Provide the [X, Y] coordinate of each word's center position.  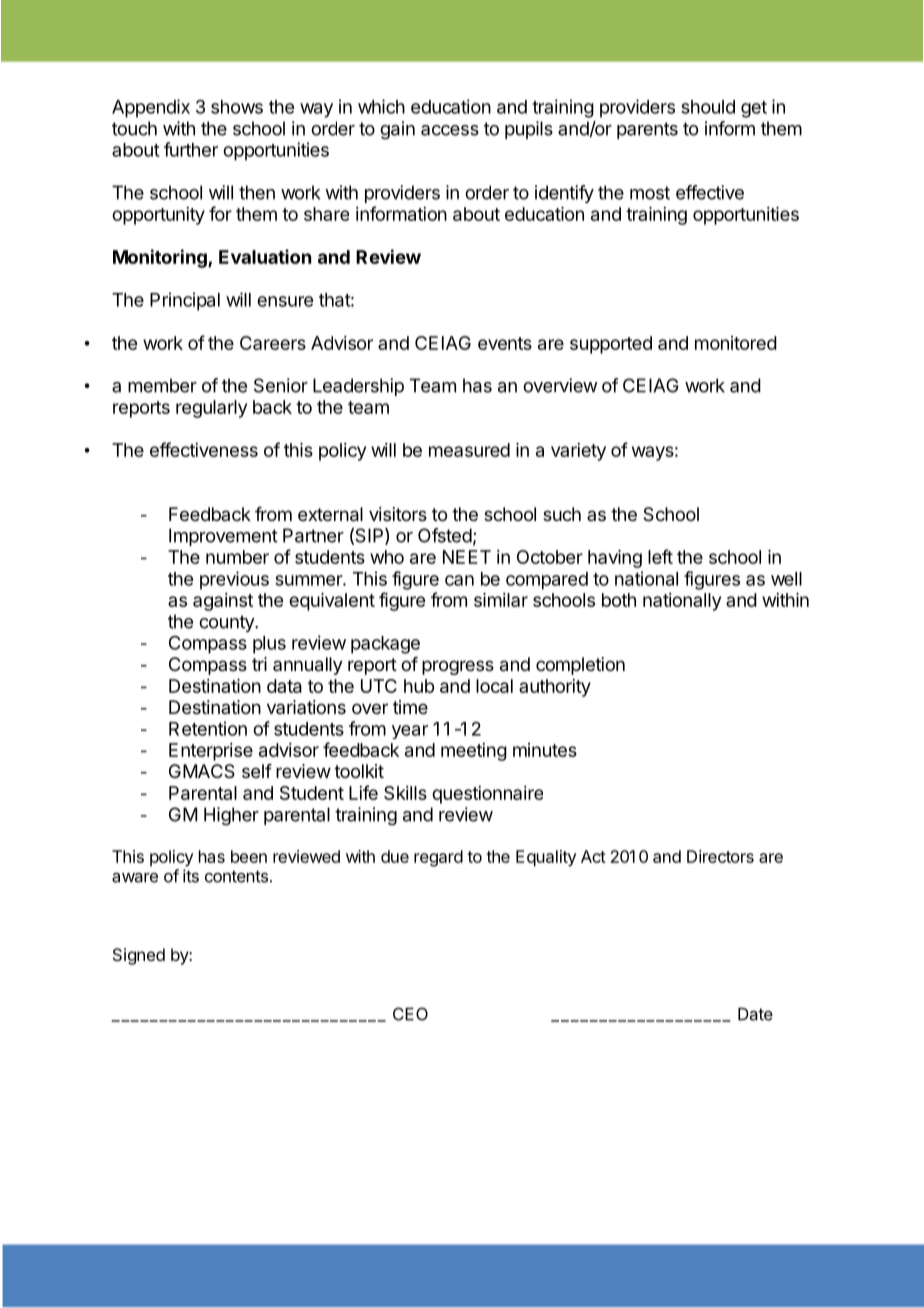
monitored [736, 343]
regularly [211, 409]
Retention [208, 728]
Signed [139, 956]
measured [469, 450]
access [450, 130]
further [191, 149]
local [494, 686]
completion [580, 666]
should [708, 107]
